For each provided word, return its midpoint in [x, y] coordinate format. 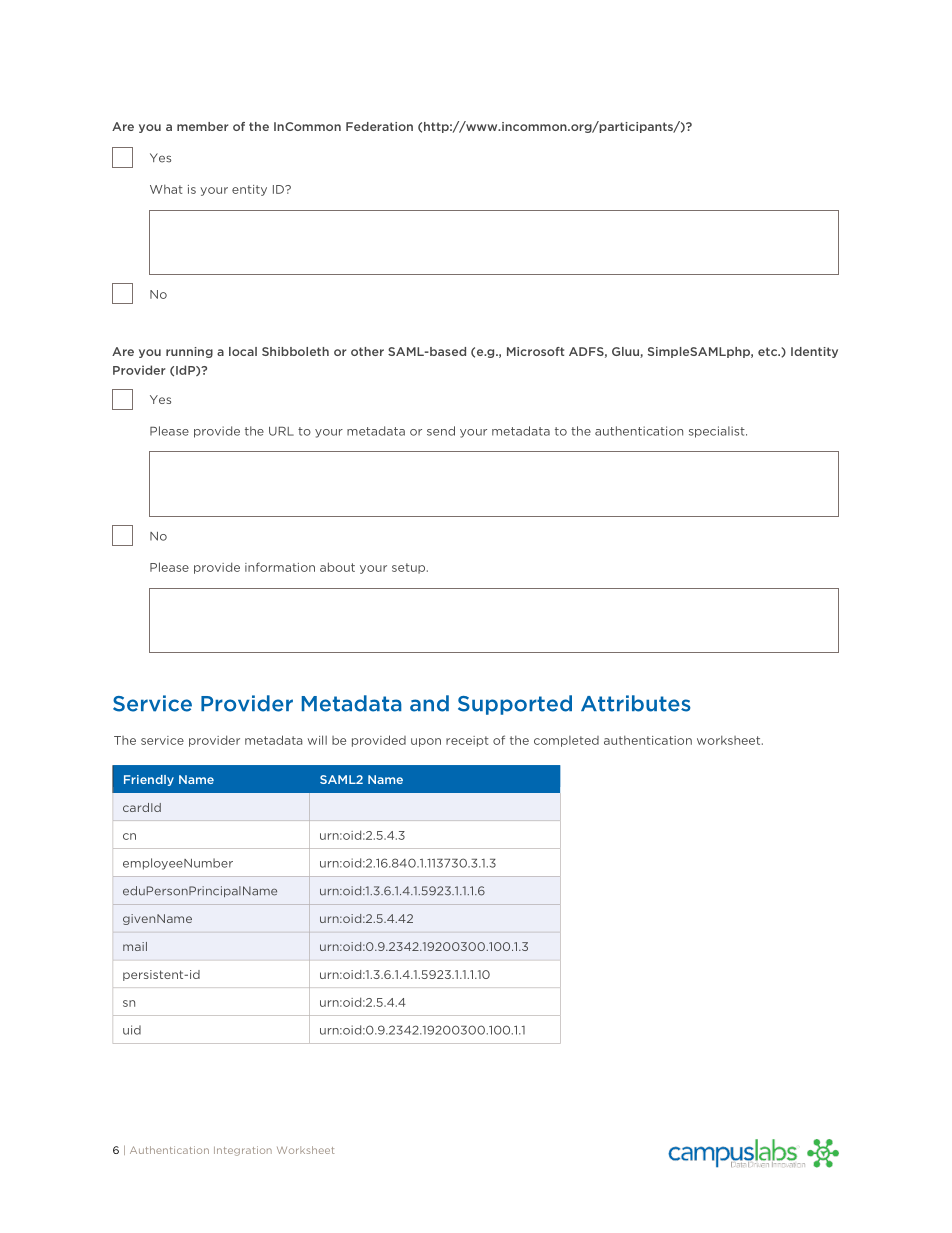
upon [426, 742]
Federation [379, 126]
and [429, 703]
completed [566, 741]
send [441, 431]
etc [769, 351]
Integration [243, 1151]
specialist [718, 432]
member [202, 126]
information [280, 567]
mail [135, 946]
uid [132, 1030]
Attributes [636, 703]
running [189, 352]
